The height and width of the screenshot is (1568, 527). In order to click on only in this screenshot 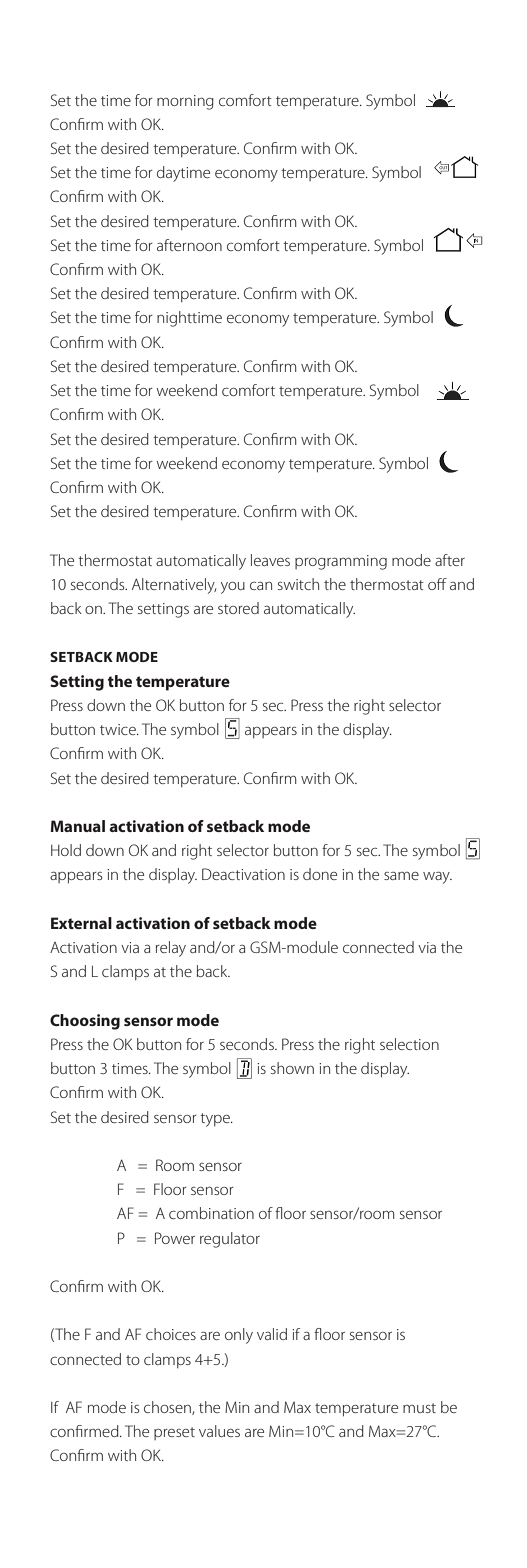, I will do `click(239, 1336)`.
